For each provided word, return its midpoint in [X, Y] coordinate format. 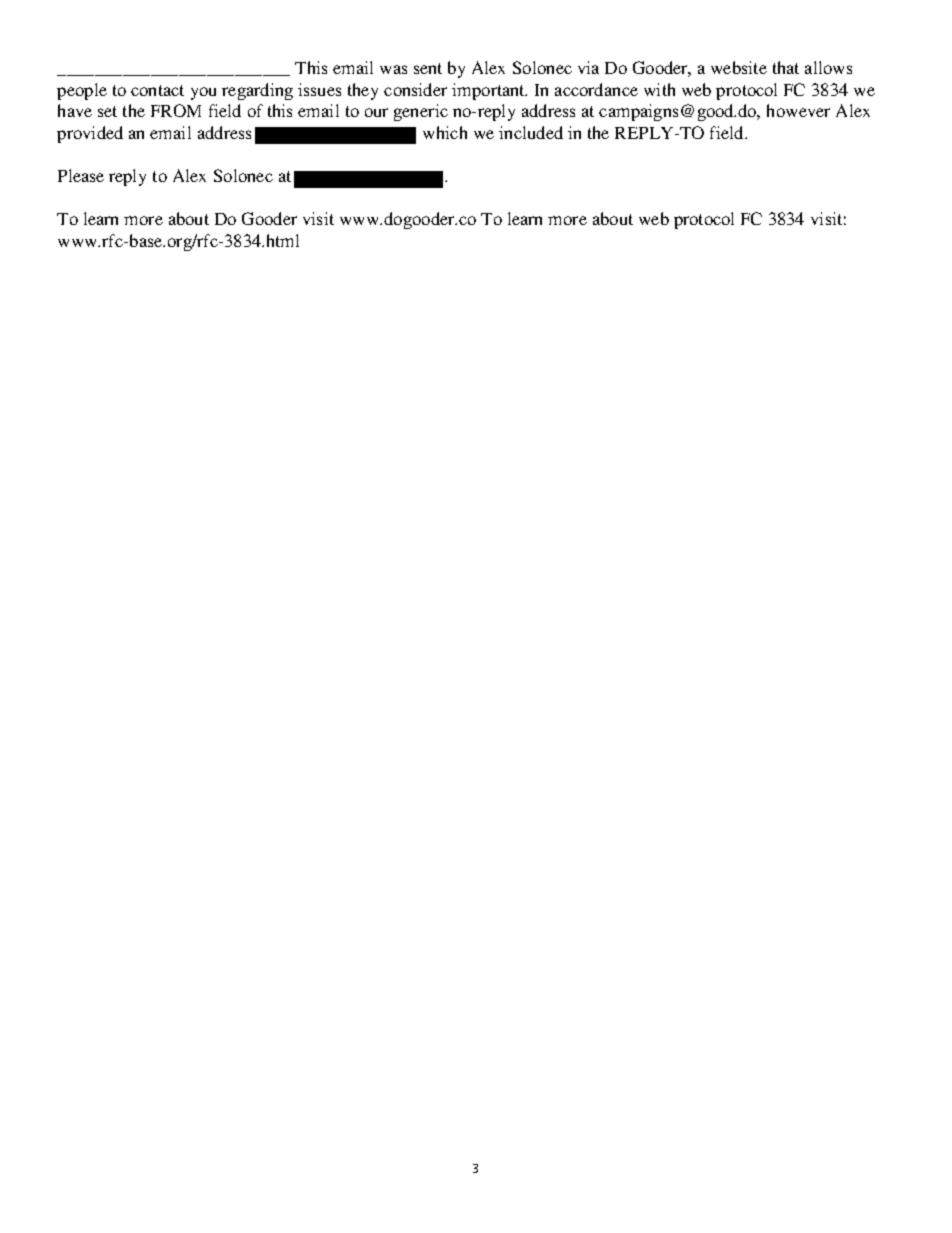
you [203, 93]
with [659, 89]
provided [90, 134]
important [489, 91]
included [531, 132]
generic [421, 112]
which [445, 132]
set [107, 111]
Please [81, 175]
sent [428, 68]
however [798, 110]
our [376, 112]
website [739, 67]
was [393, 69]
